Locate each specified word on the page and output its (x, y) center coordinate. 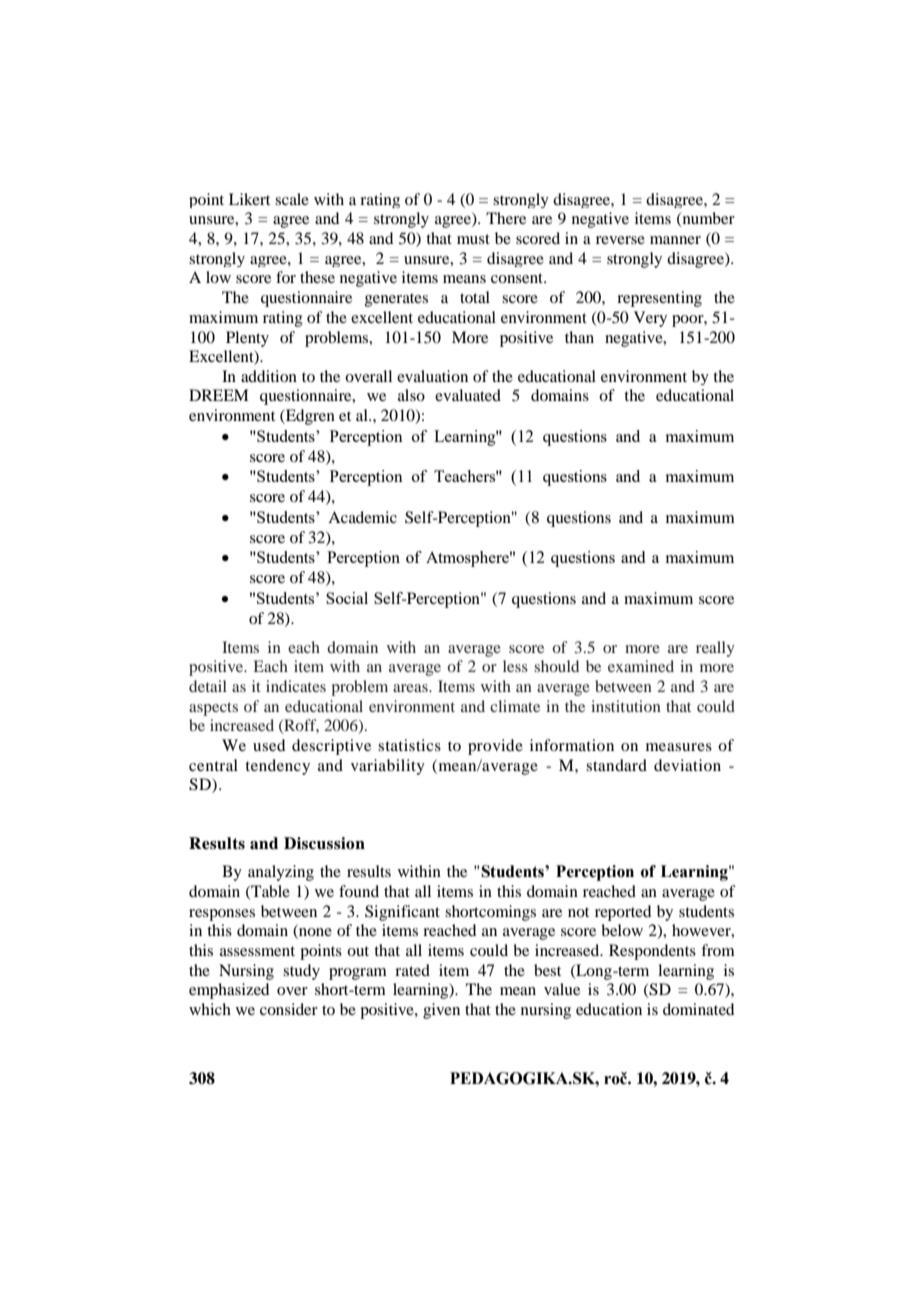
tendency (277, 767)
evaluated (468, 395)
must (473, 239)
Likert (249, 199)
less (515, 666)
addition (269, 376)
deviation (687, 765)
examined (641, 666)
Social (347, 598)
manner (675, 240)
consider (289, 1009)
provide (495, 747)
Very (650, 319)
